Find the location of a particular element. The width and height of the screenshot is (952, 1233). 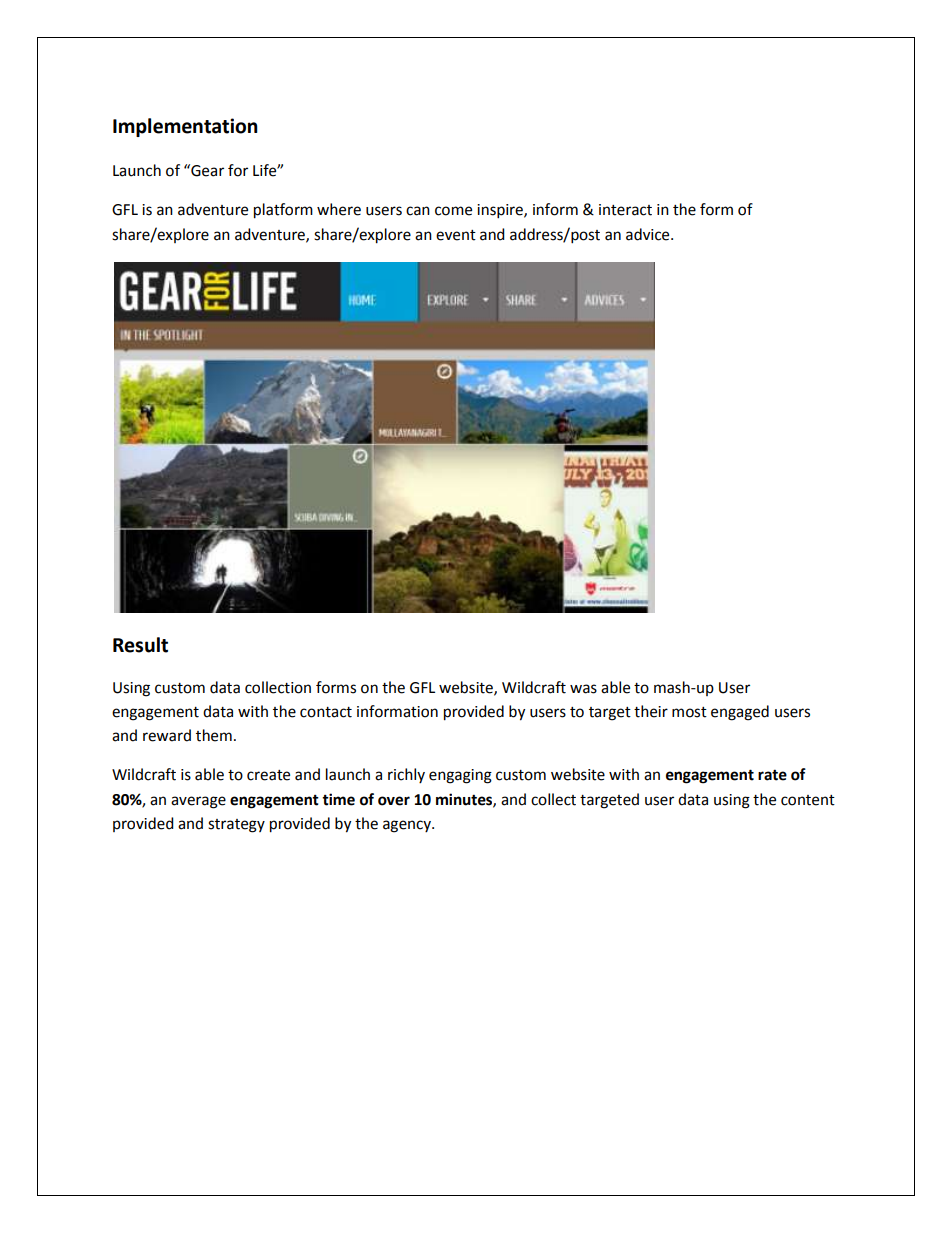

them is located at coordinates (214, 735).
